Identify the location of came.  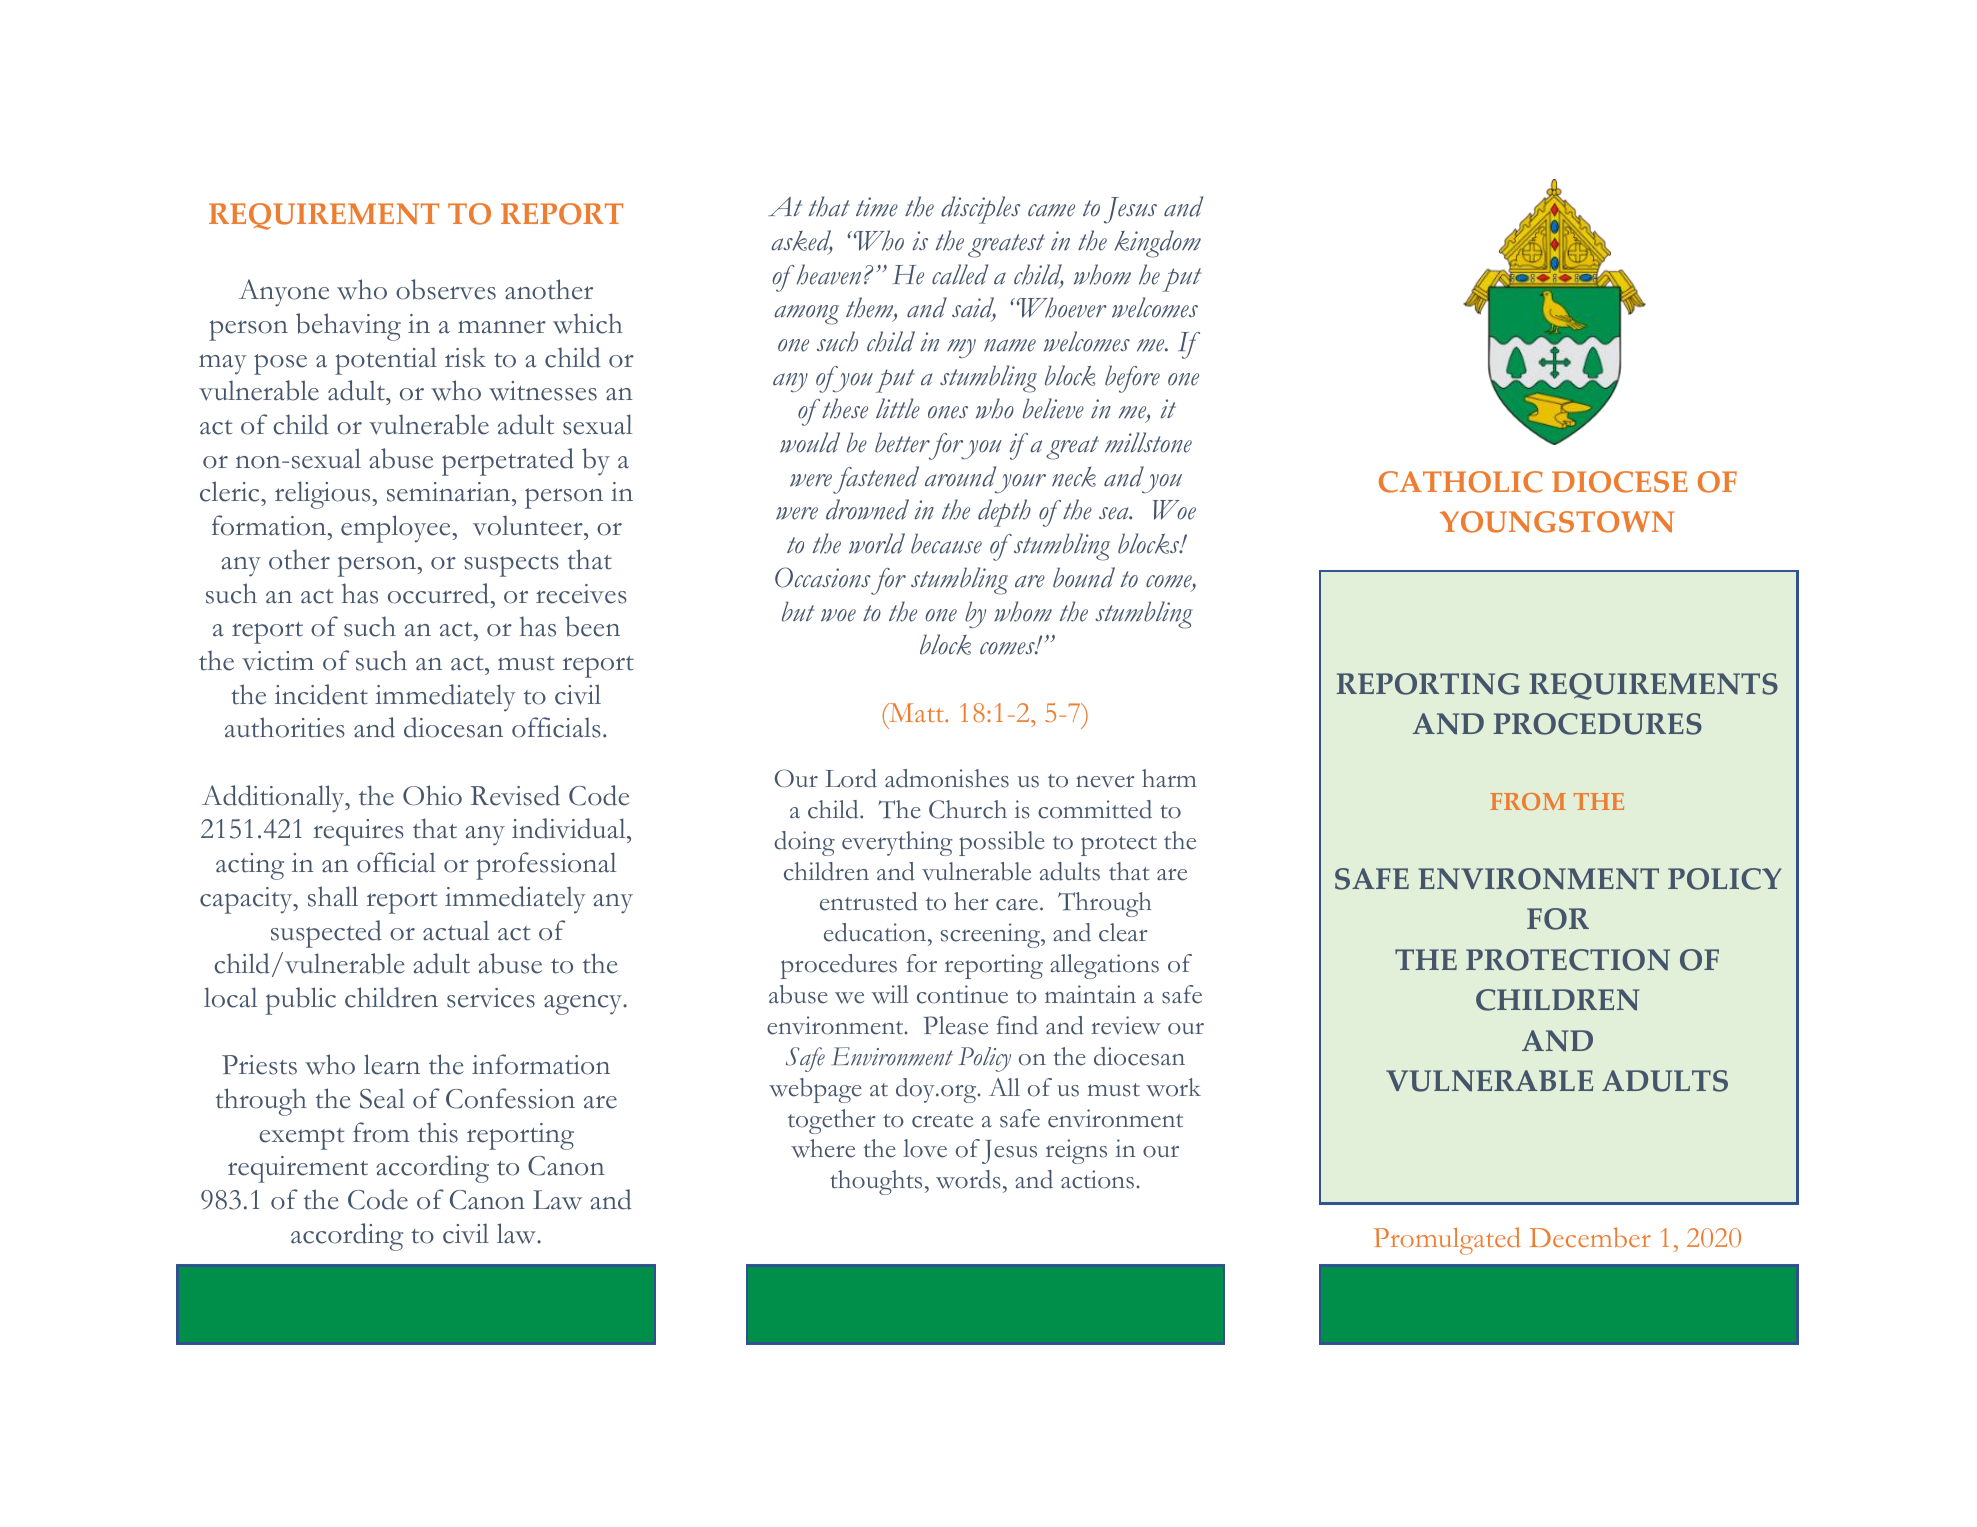
(1051, 210).
